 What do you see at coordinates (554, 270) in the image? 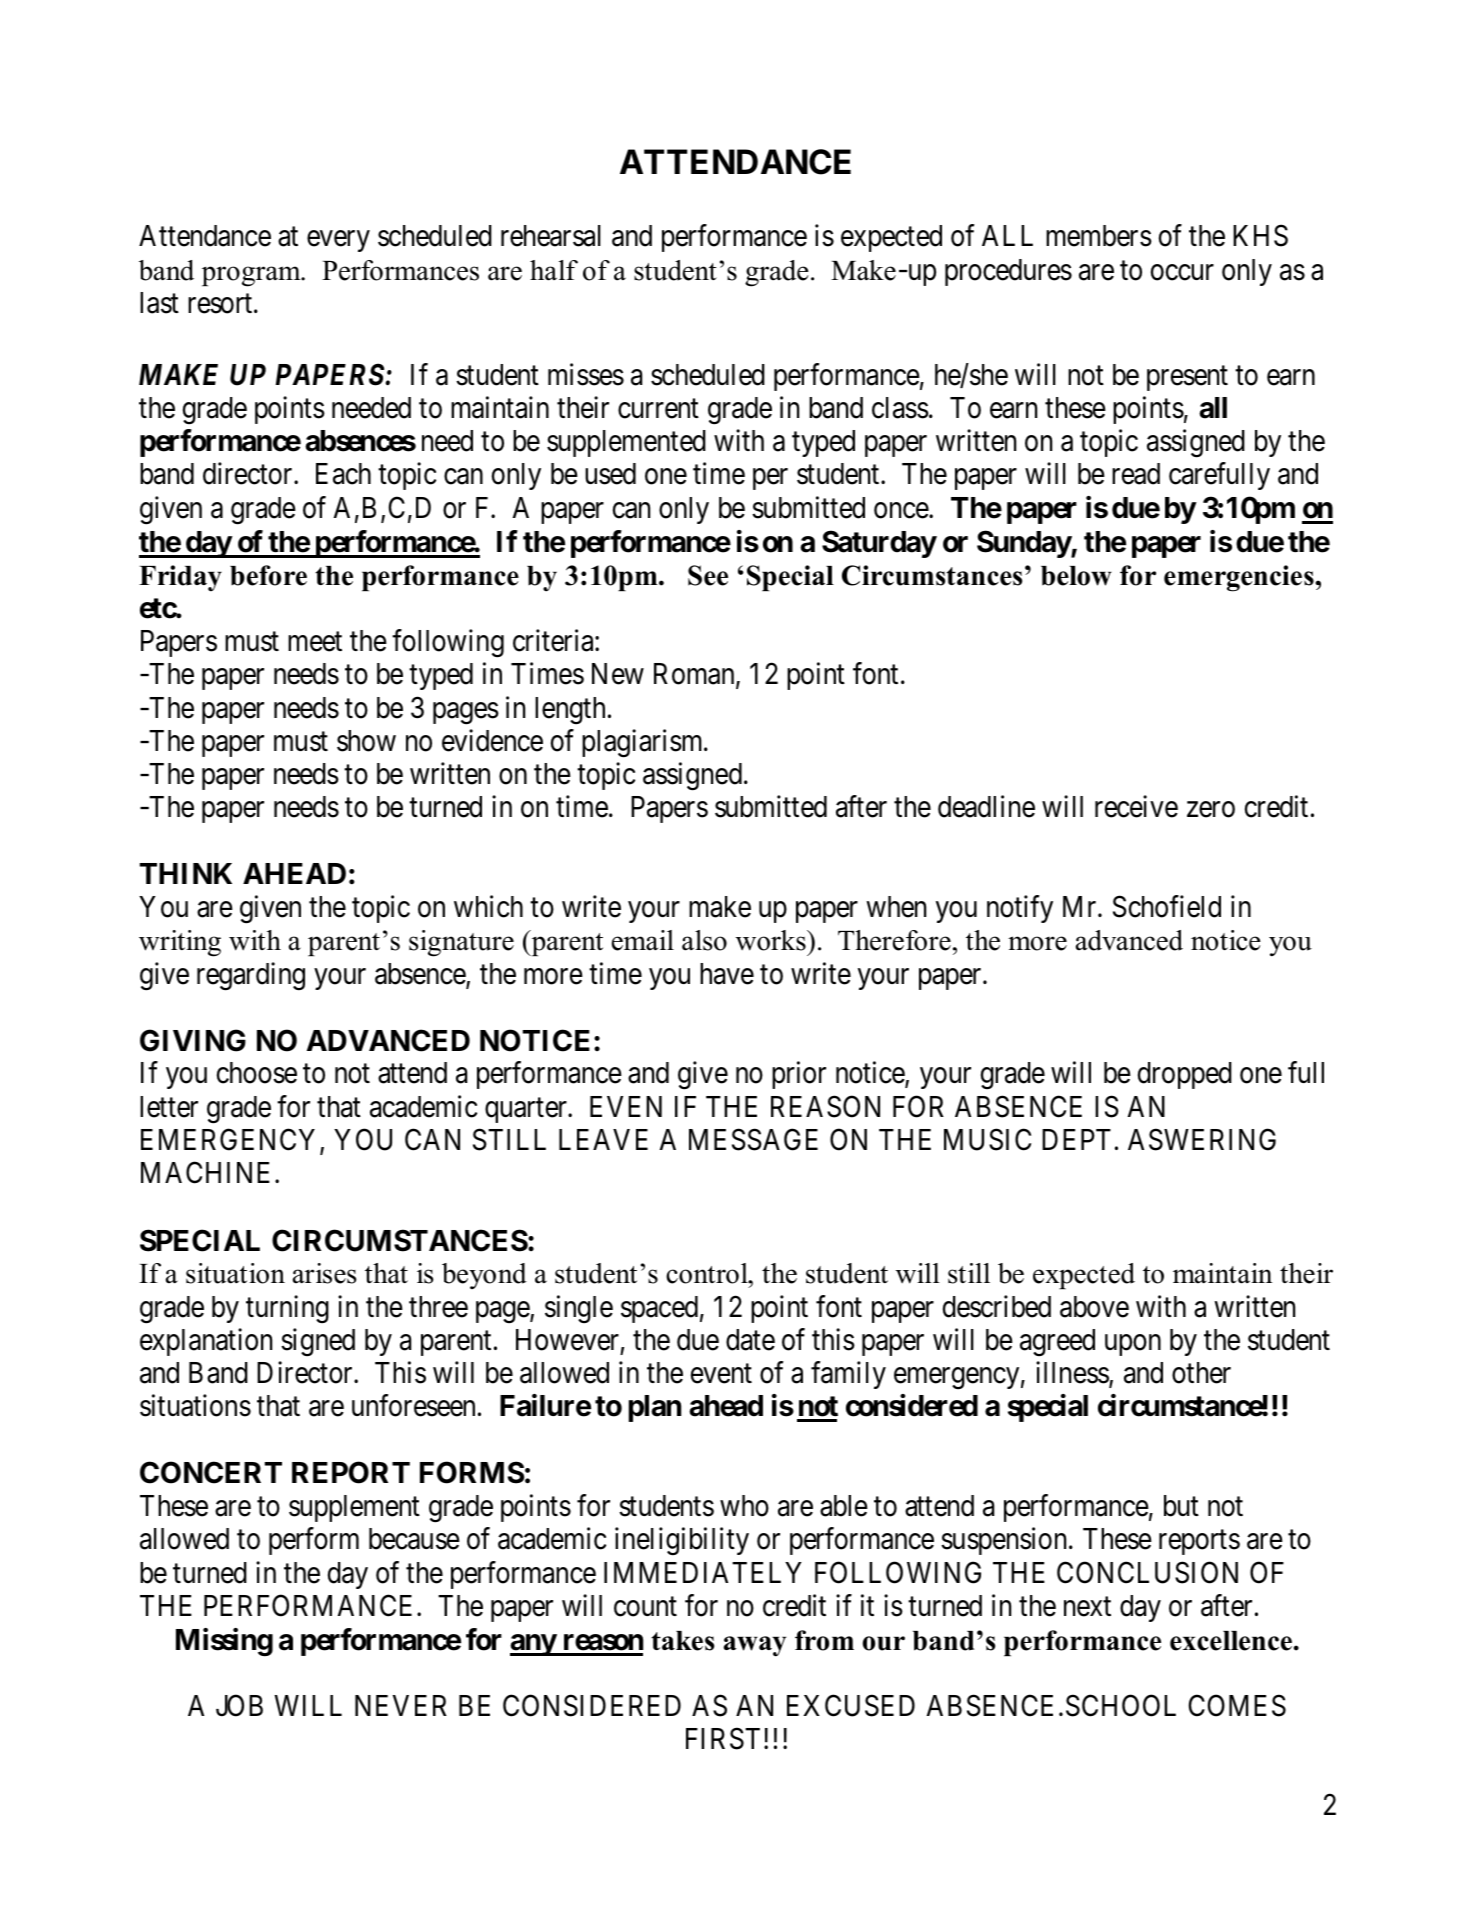
I see `half` at bounding box center [554, 270].
